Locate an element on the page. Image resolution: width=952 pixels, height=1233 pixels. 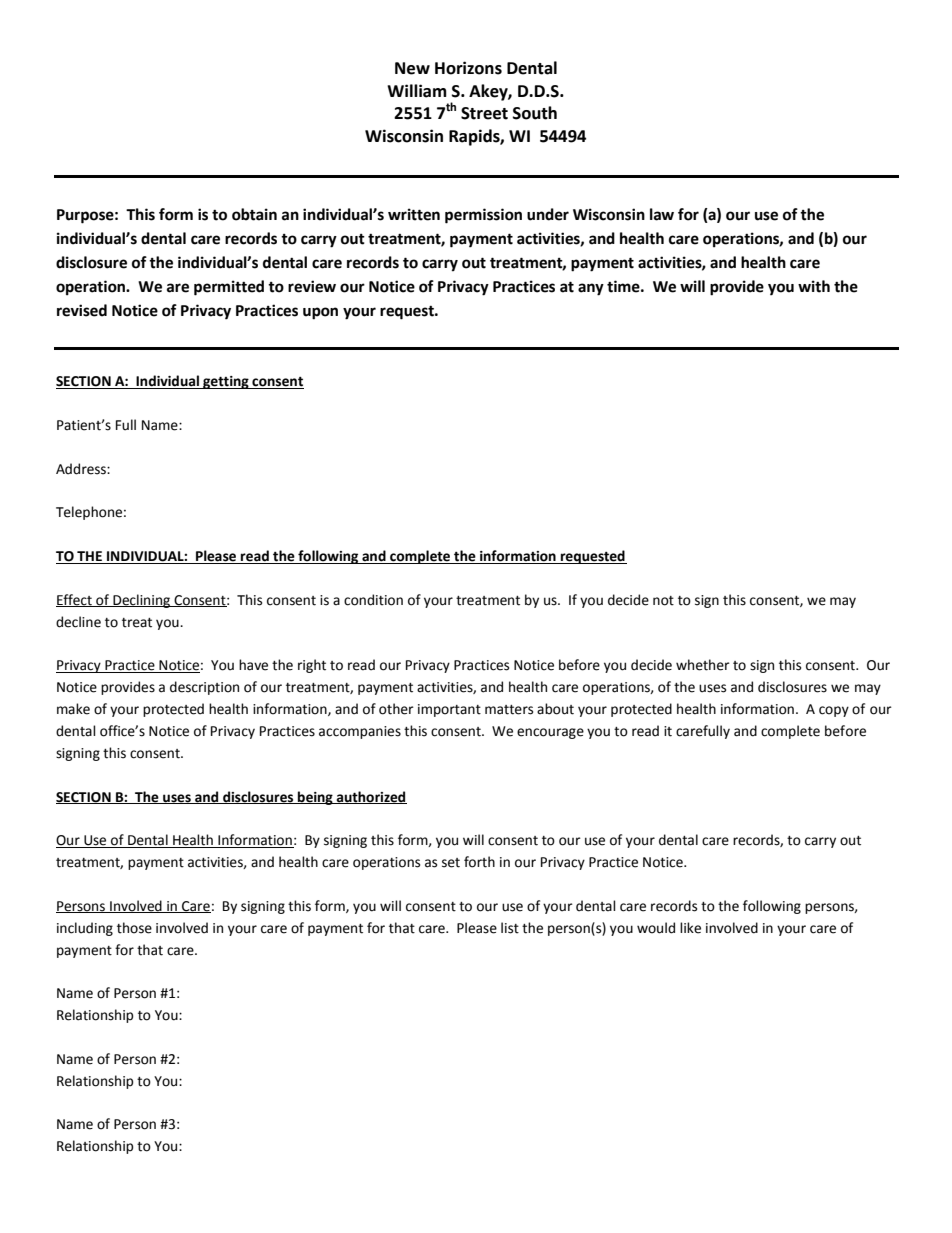
condition is located at coordinates (373, 600).
